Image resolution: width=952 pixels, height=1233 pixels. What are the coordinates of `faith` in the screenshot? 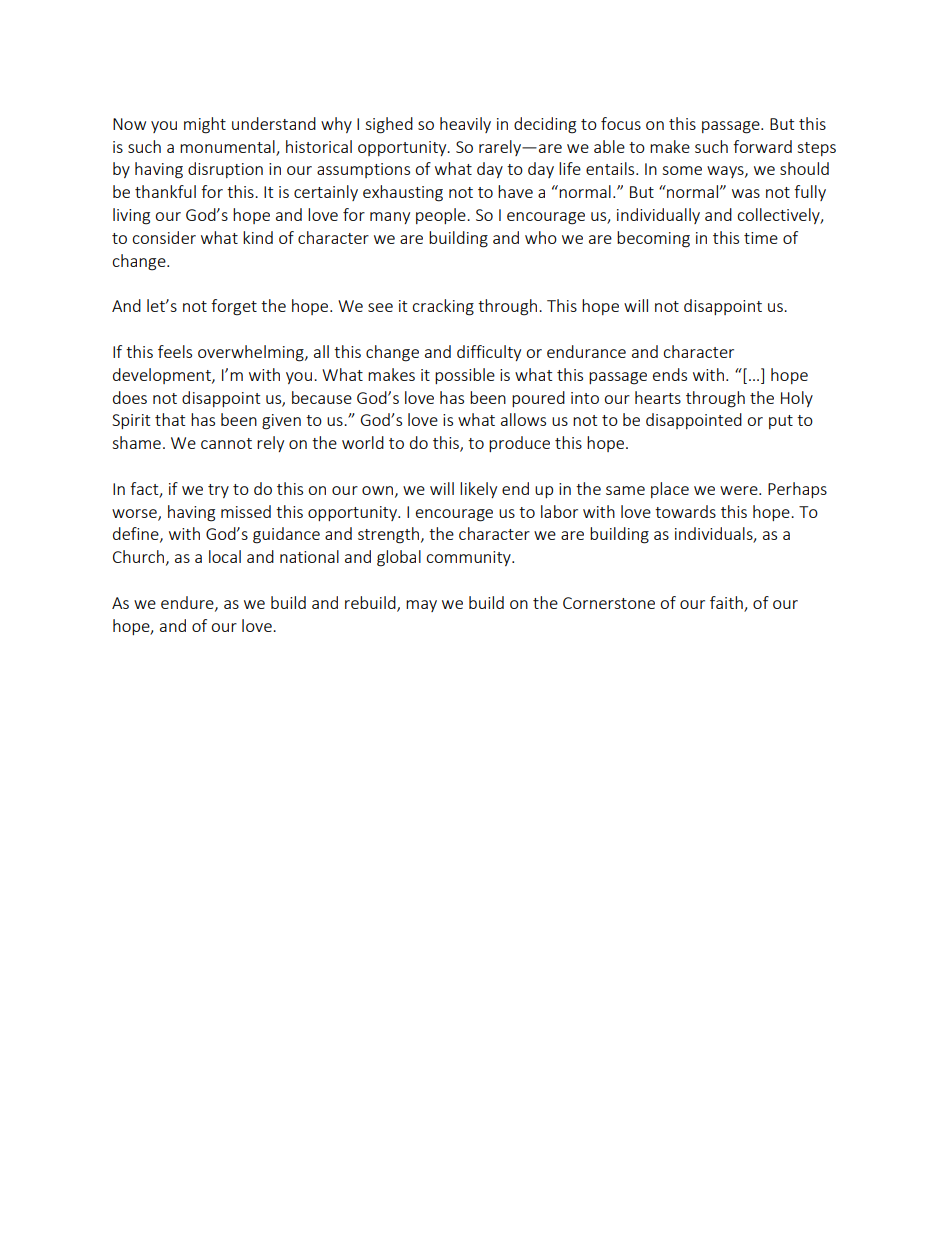 It's located at (726, 602).
